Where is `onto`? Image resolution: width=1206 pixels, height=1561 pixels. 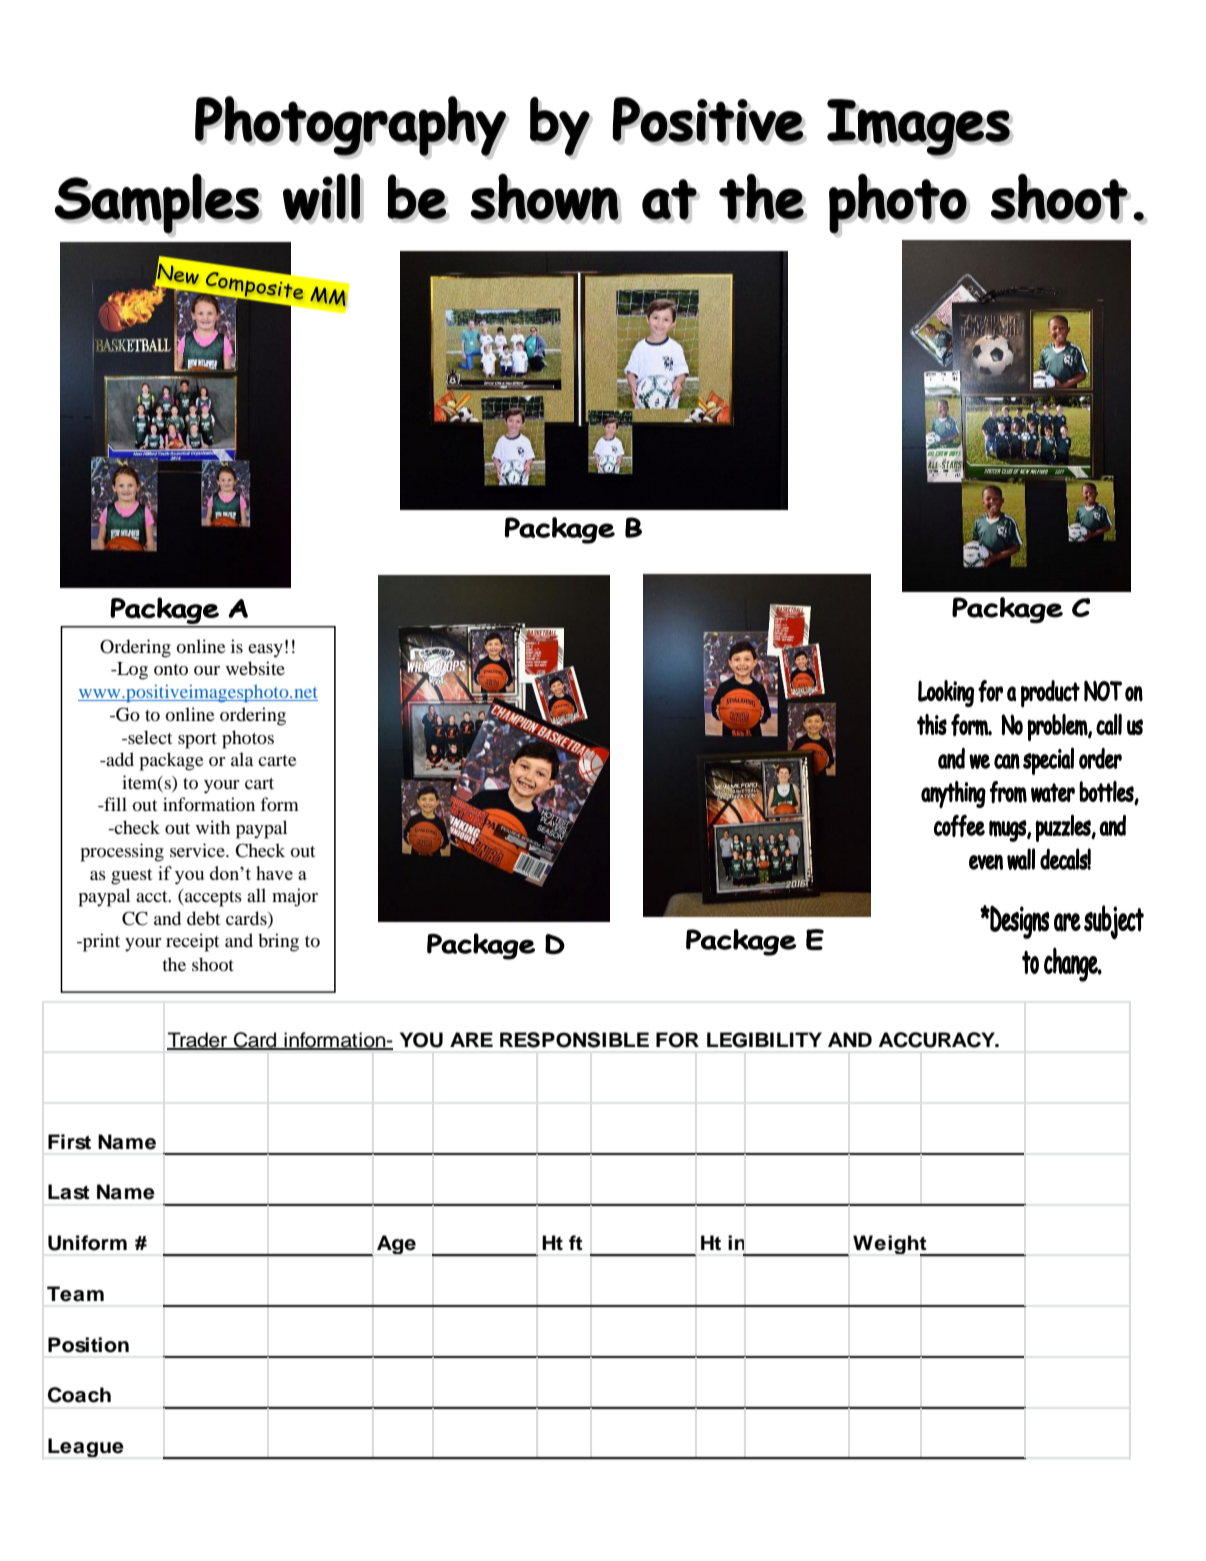 onto is located at coordinates (171, 669).
